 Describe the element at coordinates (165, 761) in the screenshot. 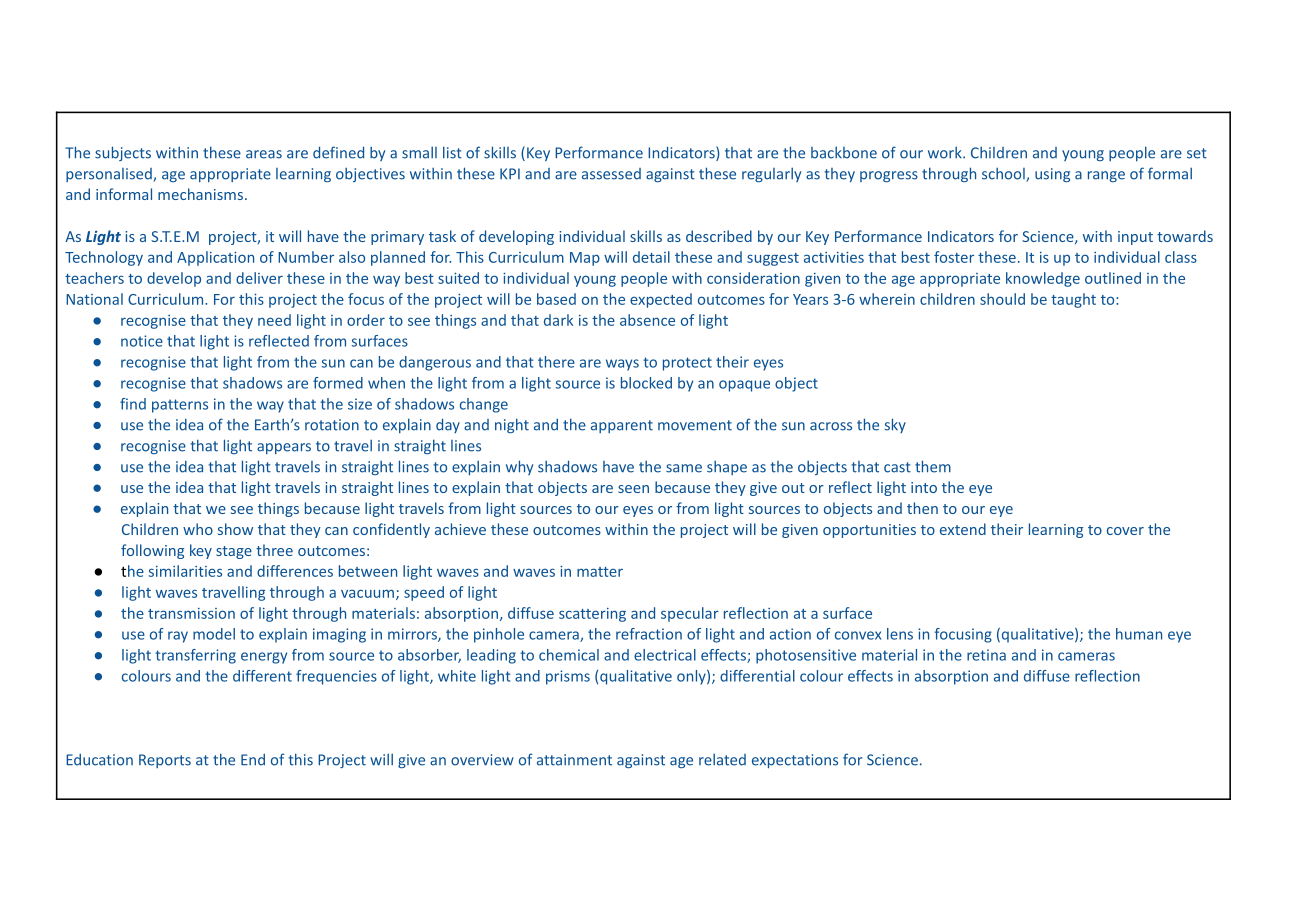

I see `Reports` at that location.
